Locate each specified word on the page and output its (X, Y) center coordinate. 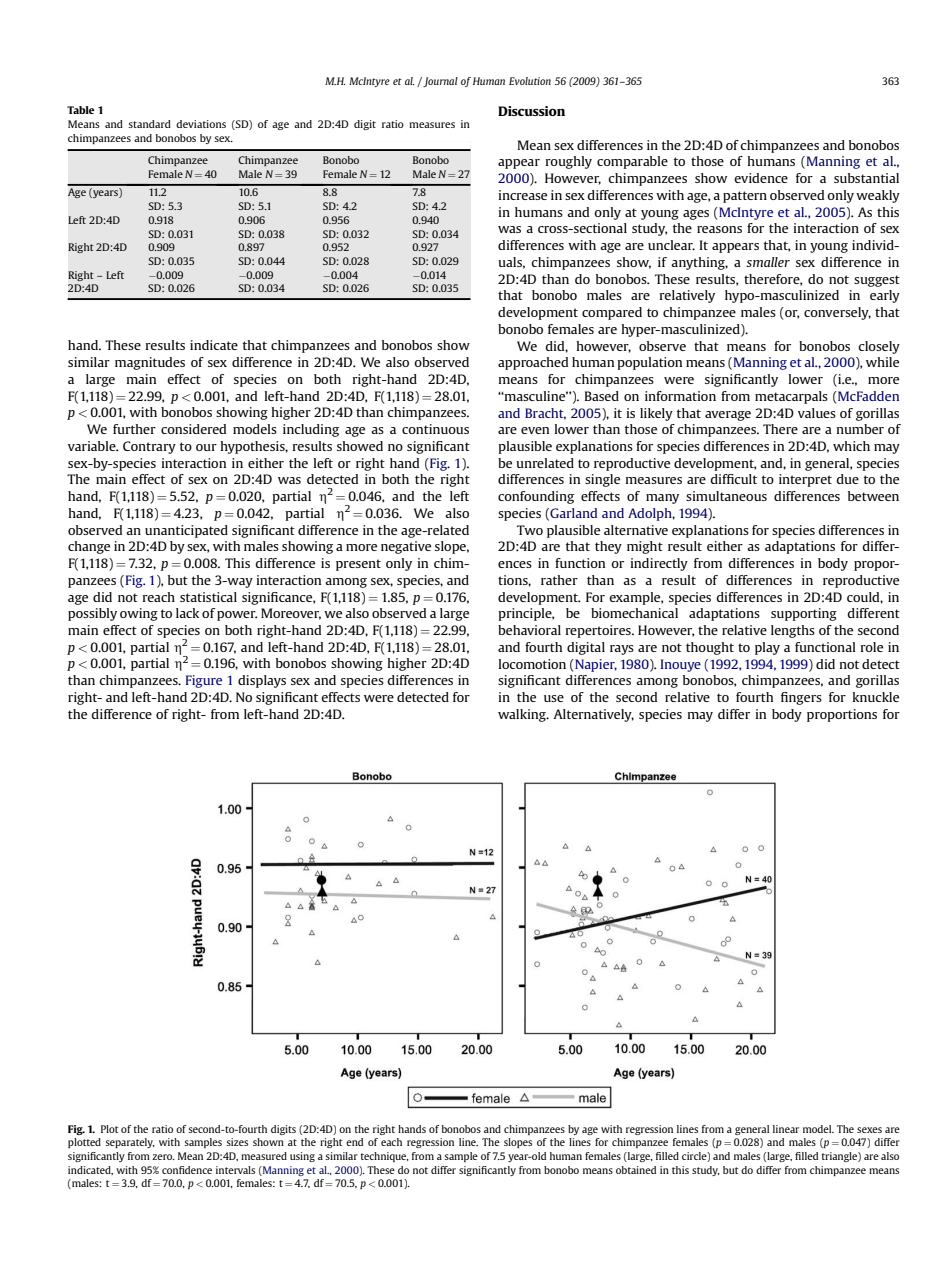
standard (149, 124)
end (354, 1142)
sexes (869, 1130)
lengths (793, 631)
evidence (761, 178)
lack (187, 613)
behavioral (529, 630)
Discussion (531, 111)
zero (163, 1157)
